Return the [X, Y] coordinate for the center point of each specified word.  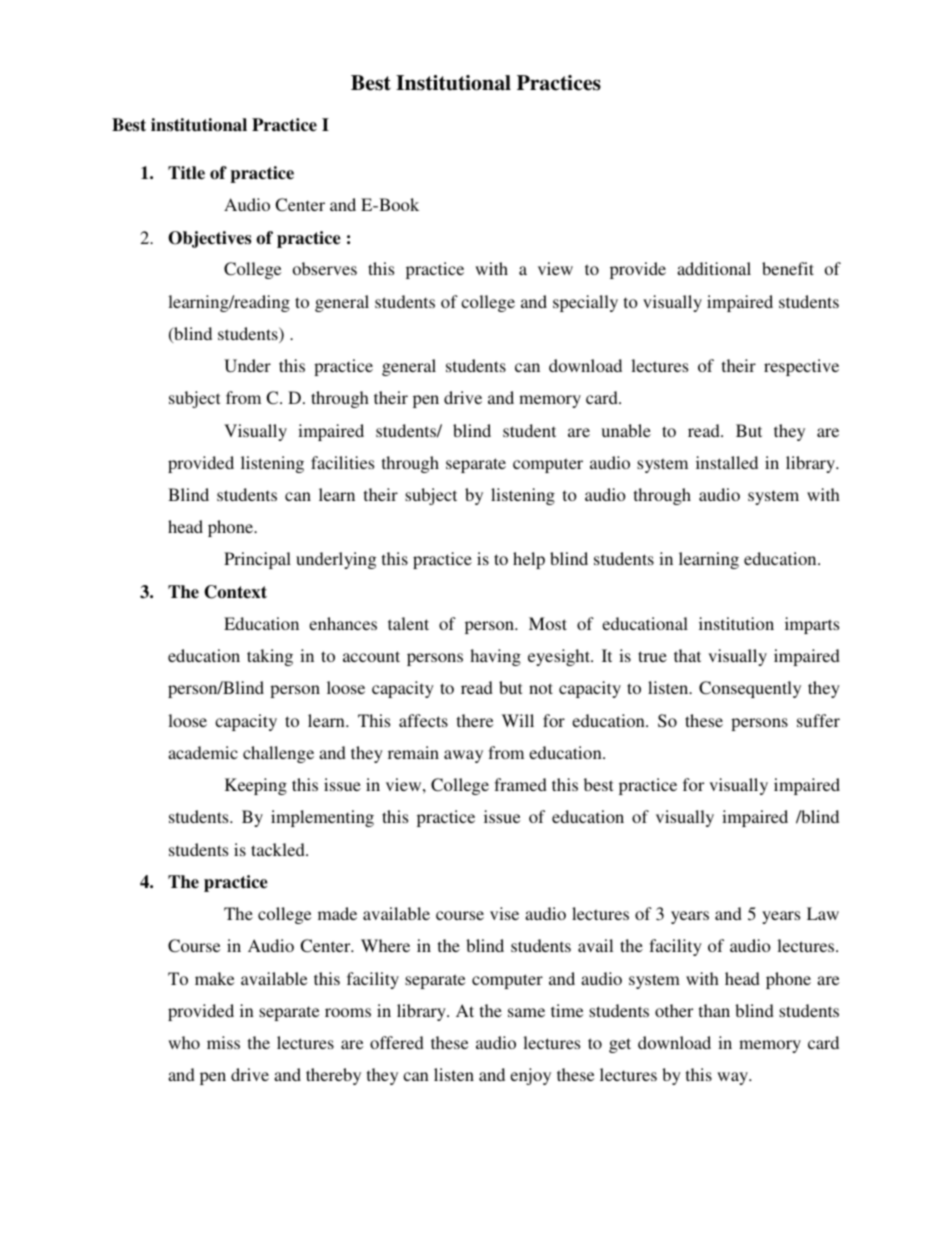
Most [548, 623]
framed [520, 784]
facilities [342, 462]
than [714, 1010]
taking [270, 657]
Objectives [209, 239]
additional [714, 268]
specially [585, 303]
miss [223, 1042]
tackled [279, 849]
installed [727, 462]
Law [823, 913]
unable [626, 430]
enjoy [530, 1076]
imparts [812, 625]
